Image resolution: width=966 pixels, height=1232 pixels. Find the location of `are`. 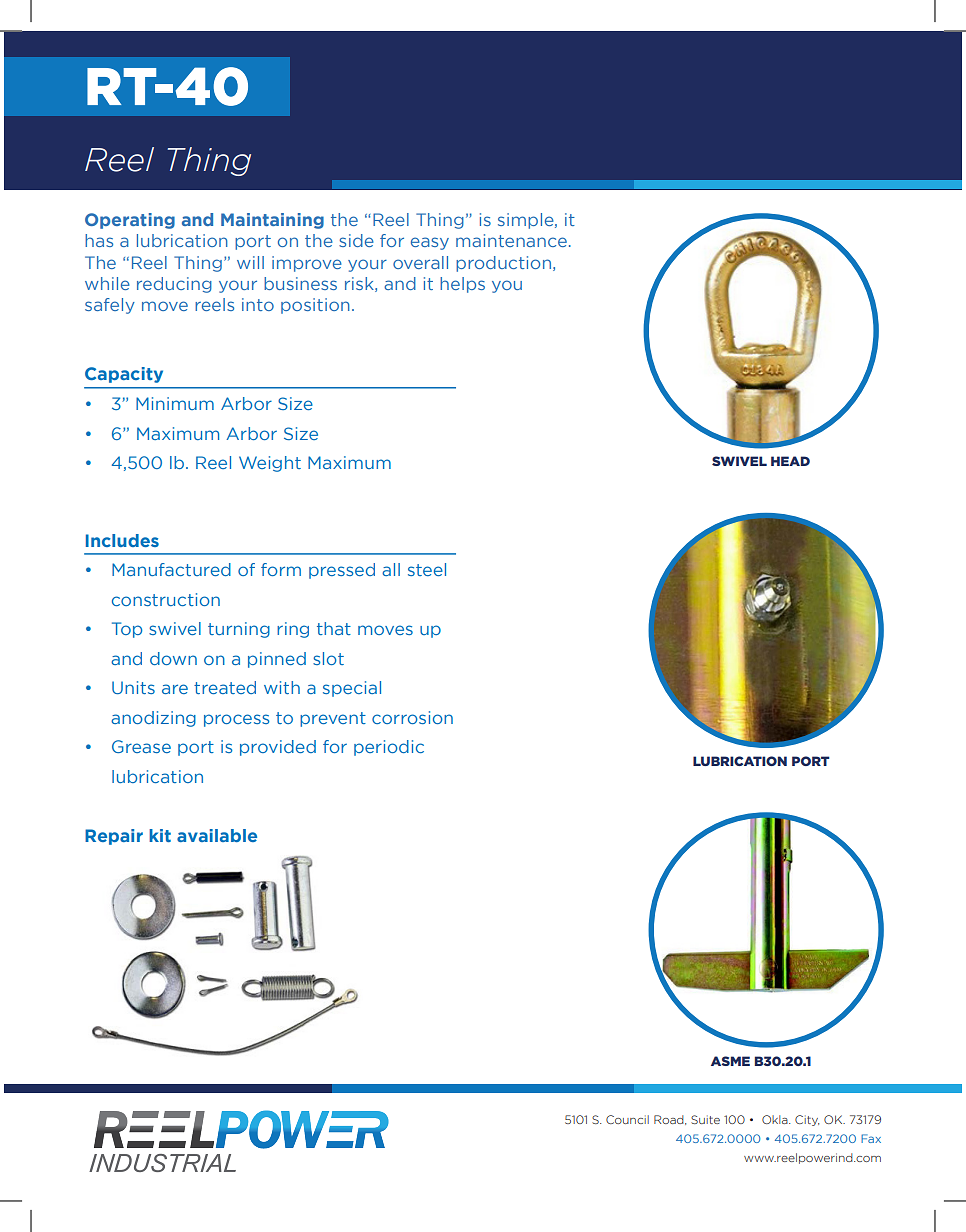

are is located at coordinates (175, 689).
